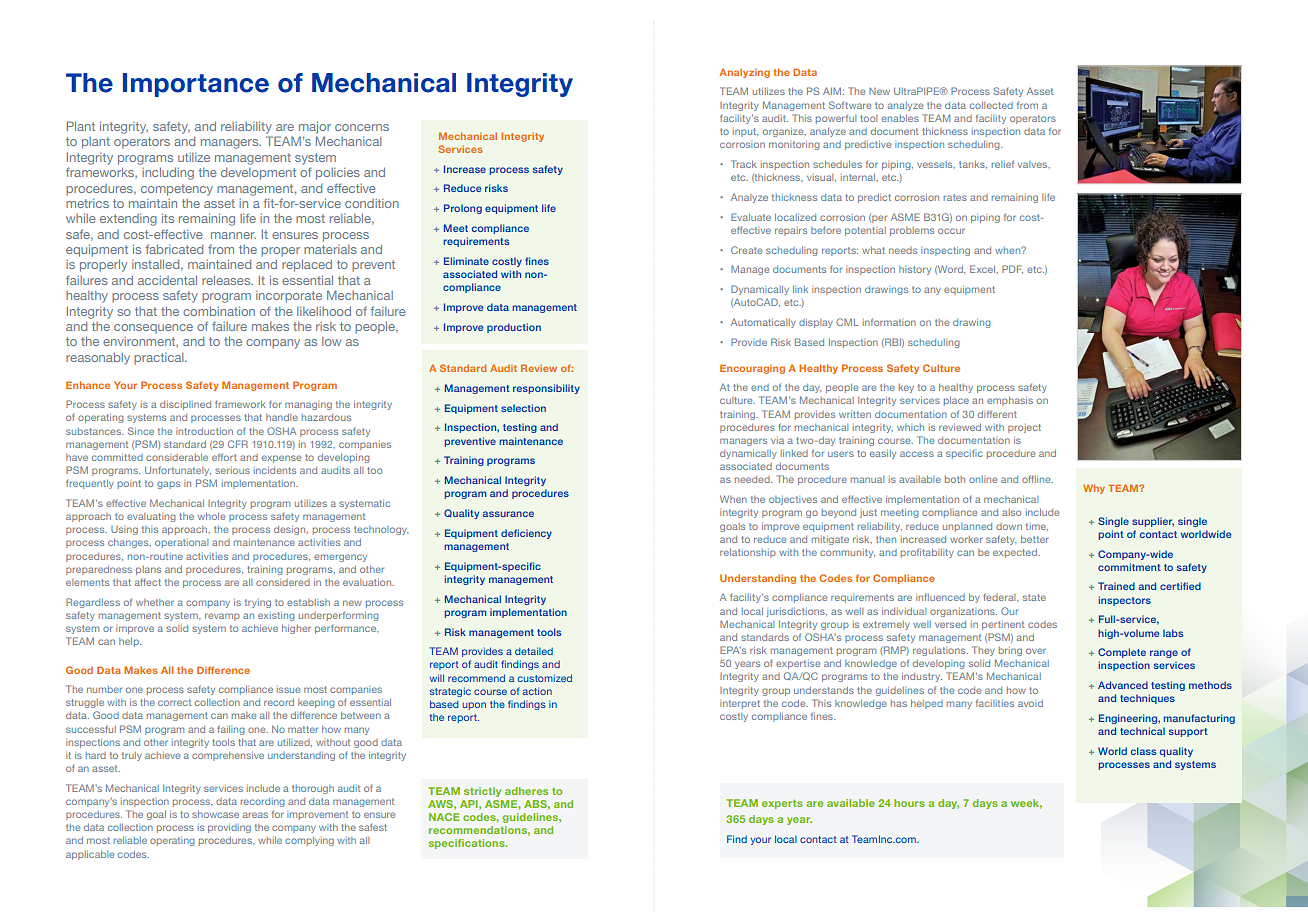  Describe the element at coordinates (534, 651) in the screenshot. I see `detailed` at that location.
